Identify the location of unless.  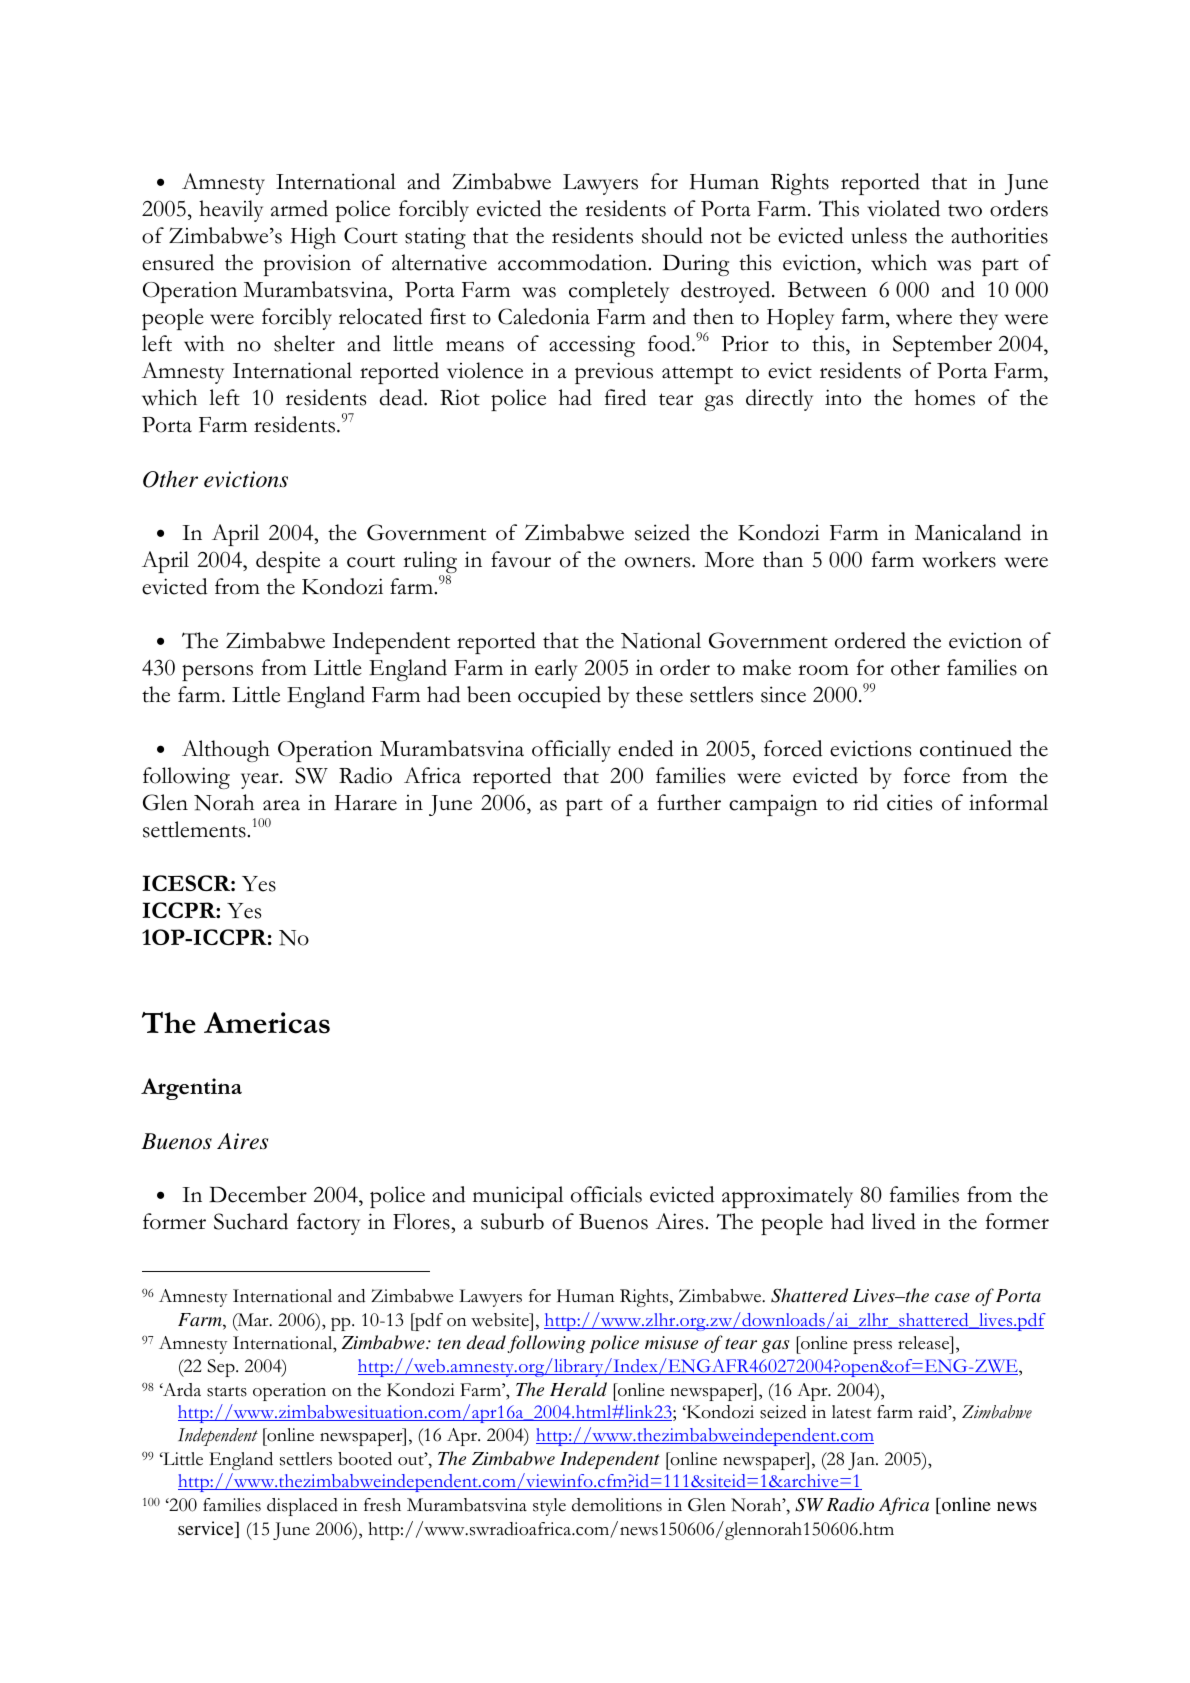
(879, 235).
